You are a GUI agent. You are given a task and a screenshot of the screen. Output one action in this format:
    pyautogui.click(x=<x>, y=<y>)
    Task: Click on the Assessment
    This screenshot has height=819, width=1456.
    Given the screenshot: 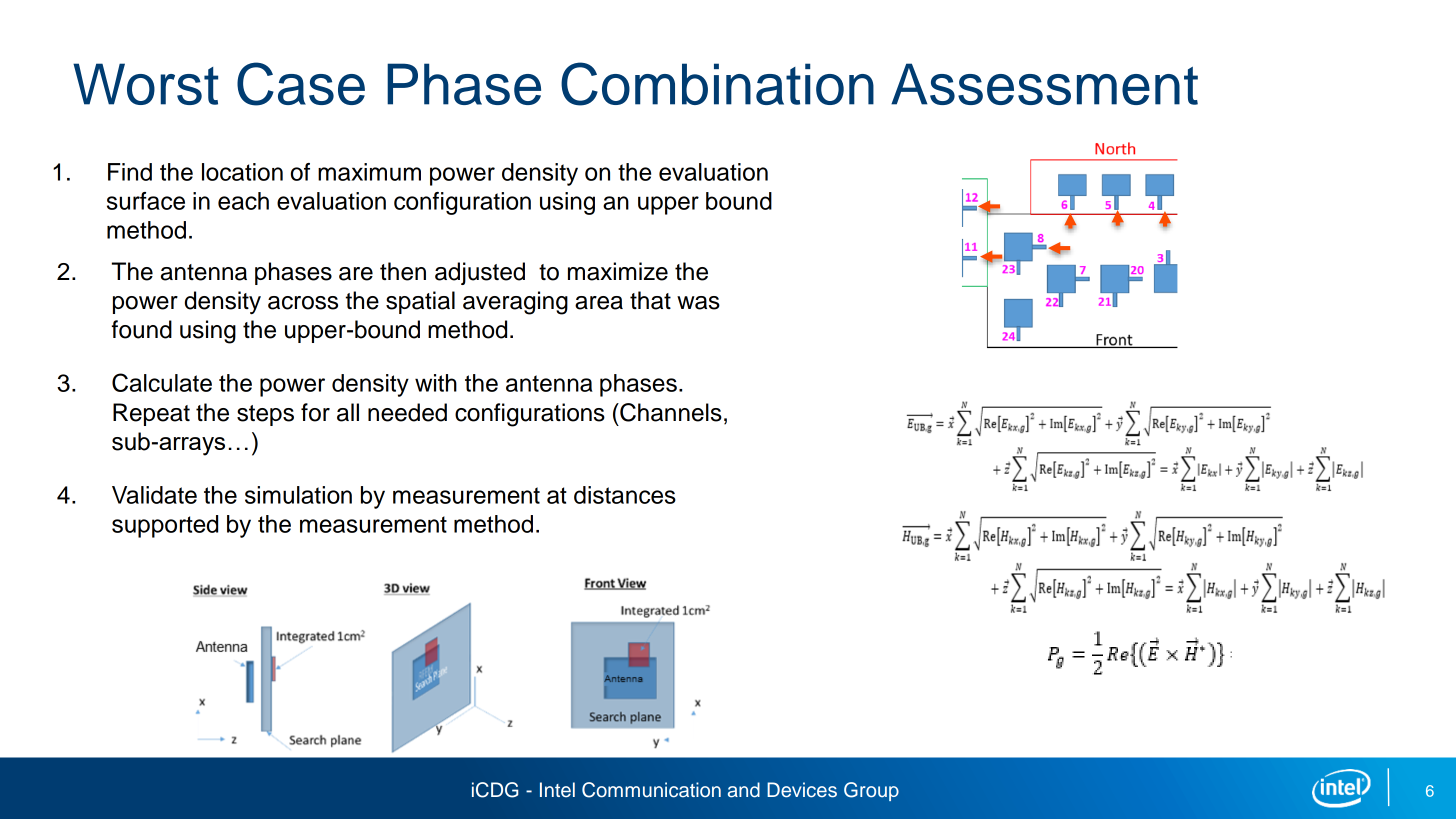 What is the action you would take?
    pyautogui.click(x=1044, y=84)
